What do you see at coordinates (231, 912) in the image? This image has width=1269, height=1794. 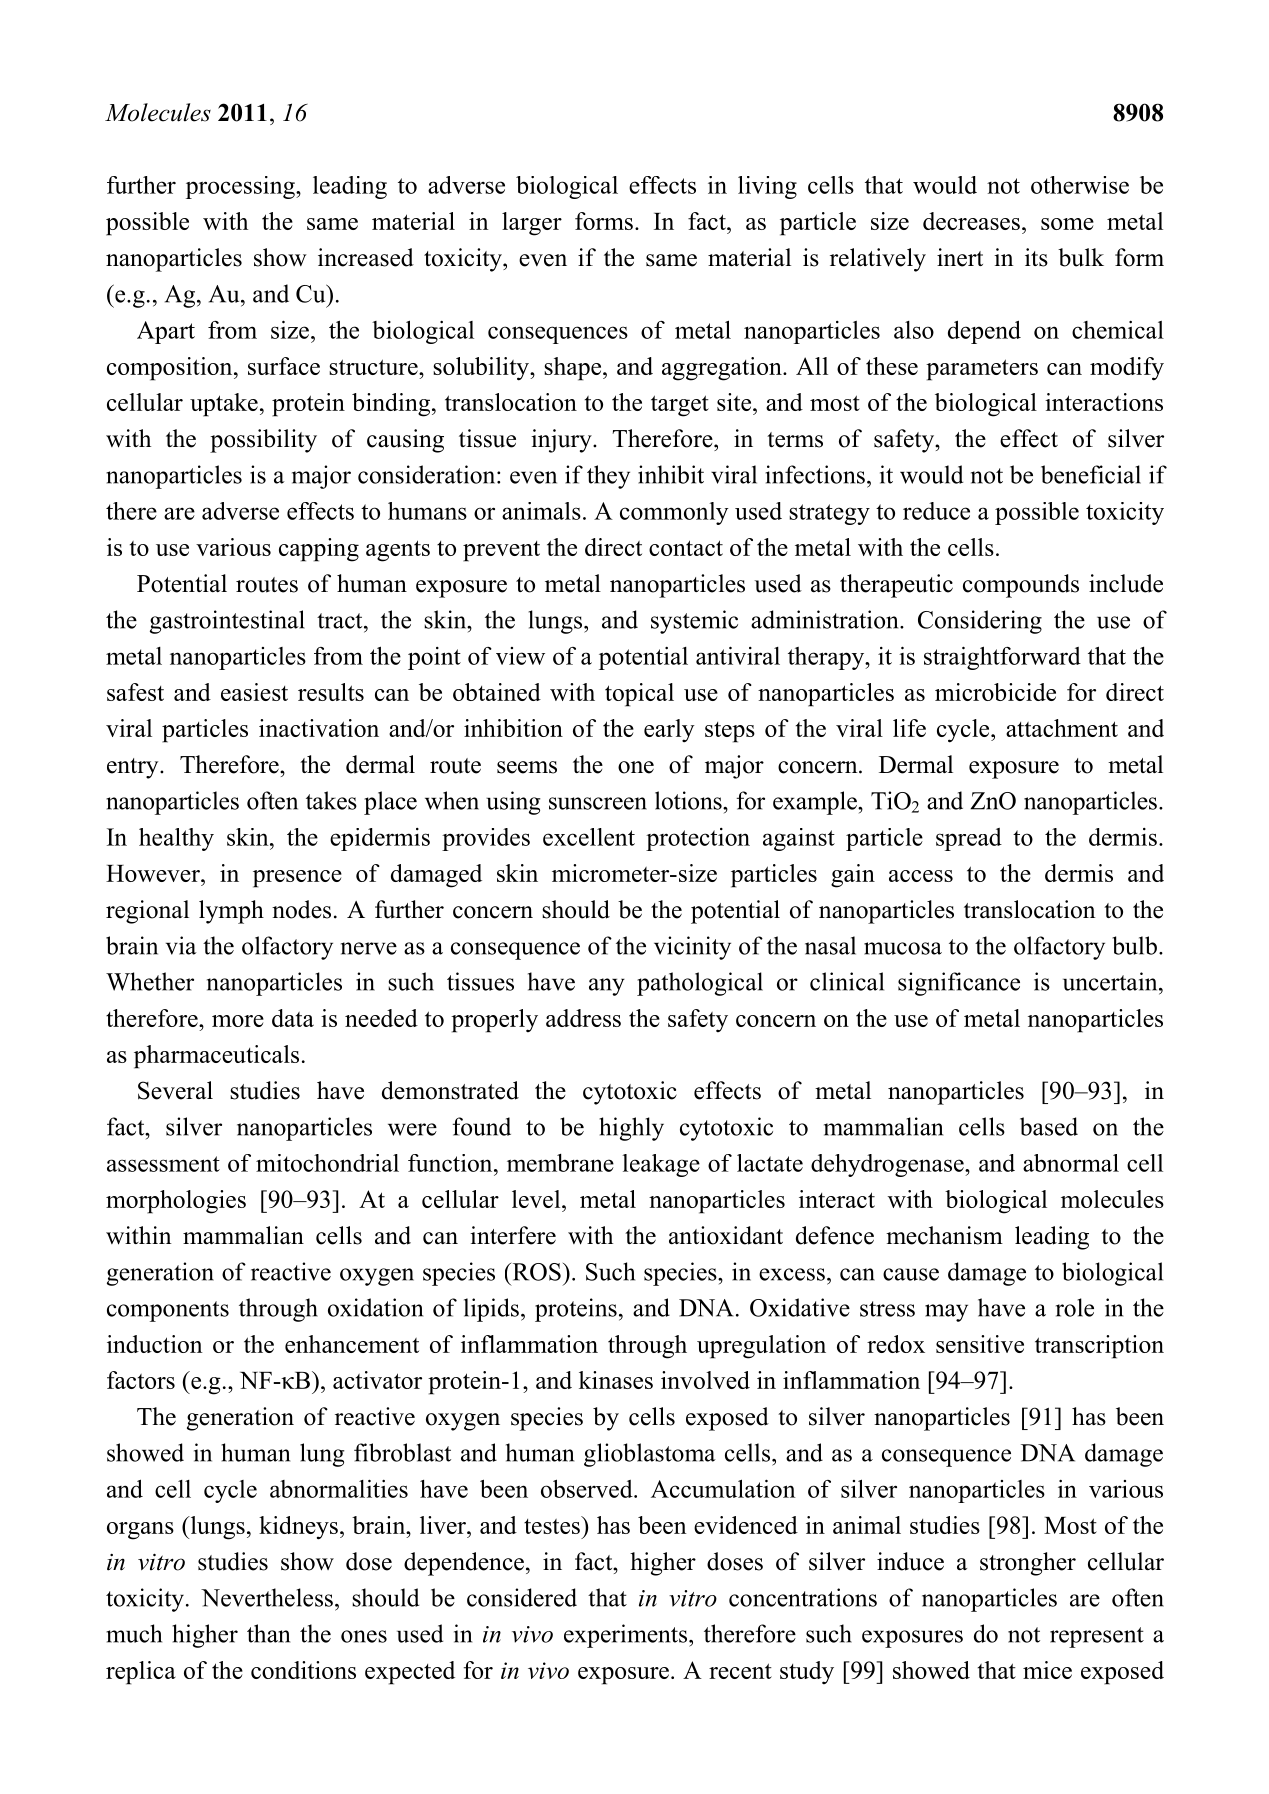 I see `lymph` at bounding box center [231, 912].
